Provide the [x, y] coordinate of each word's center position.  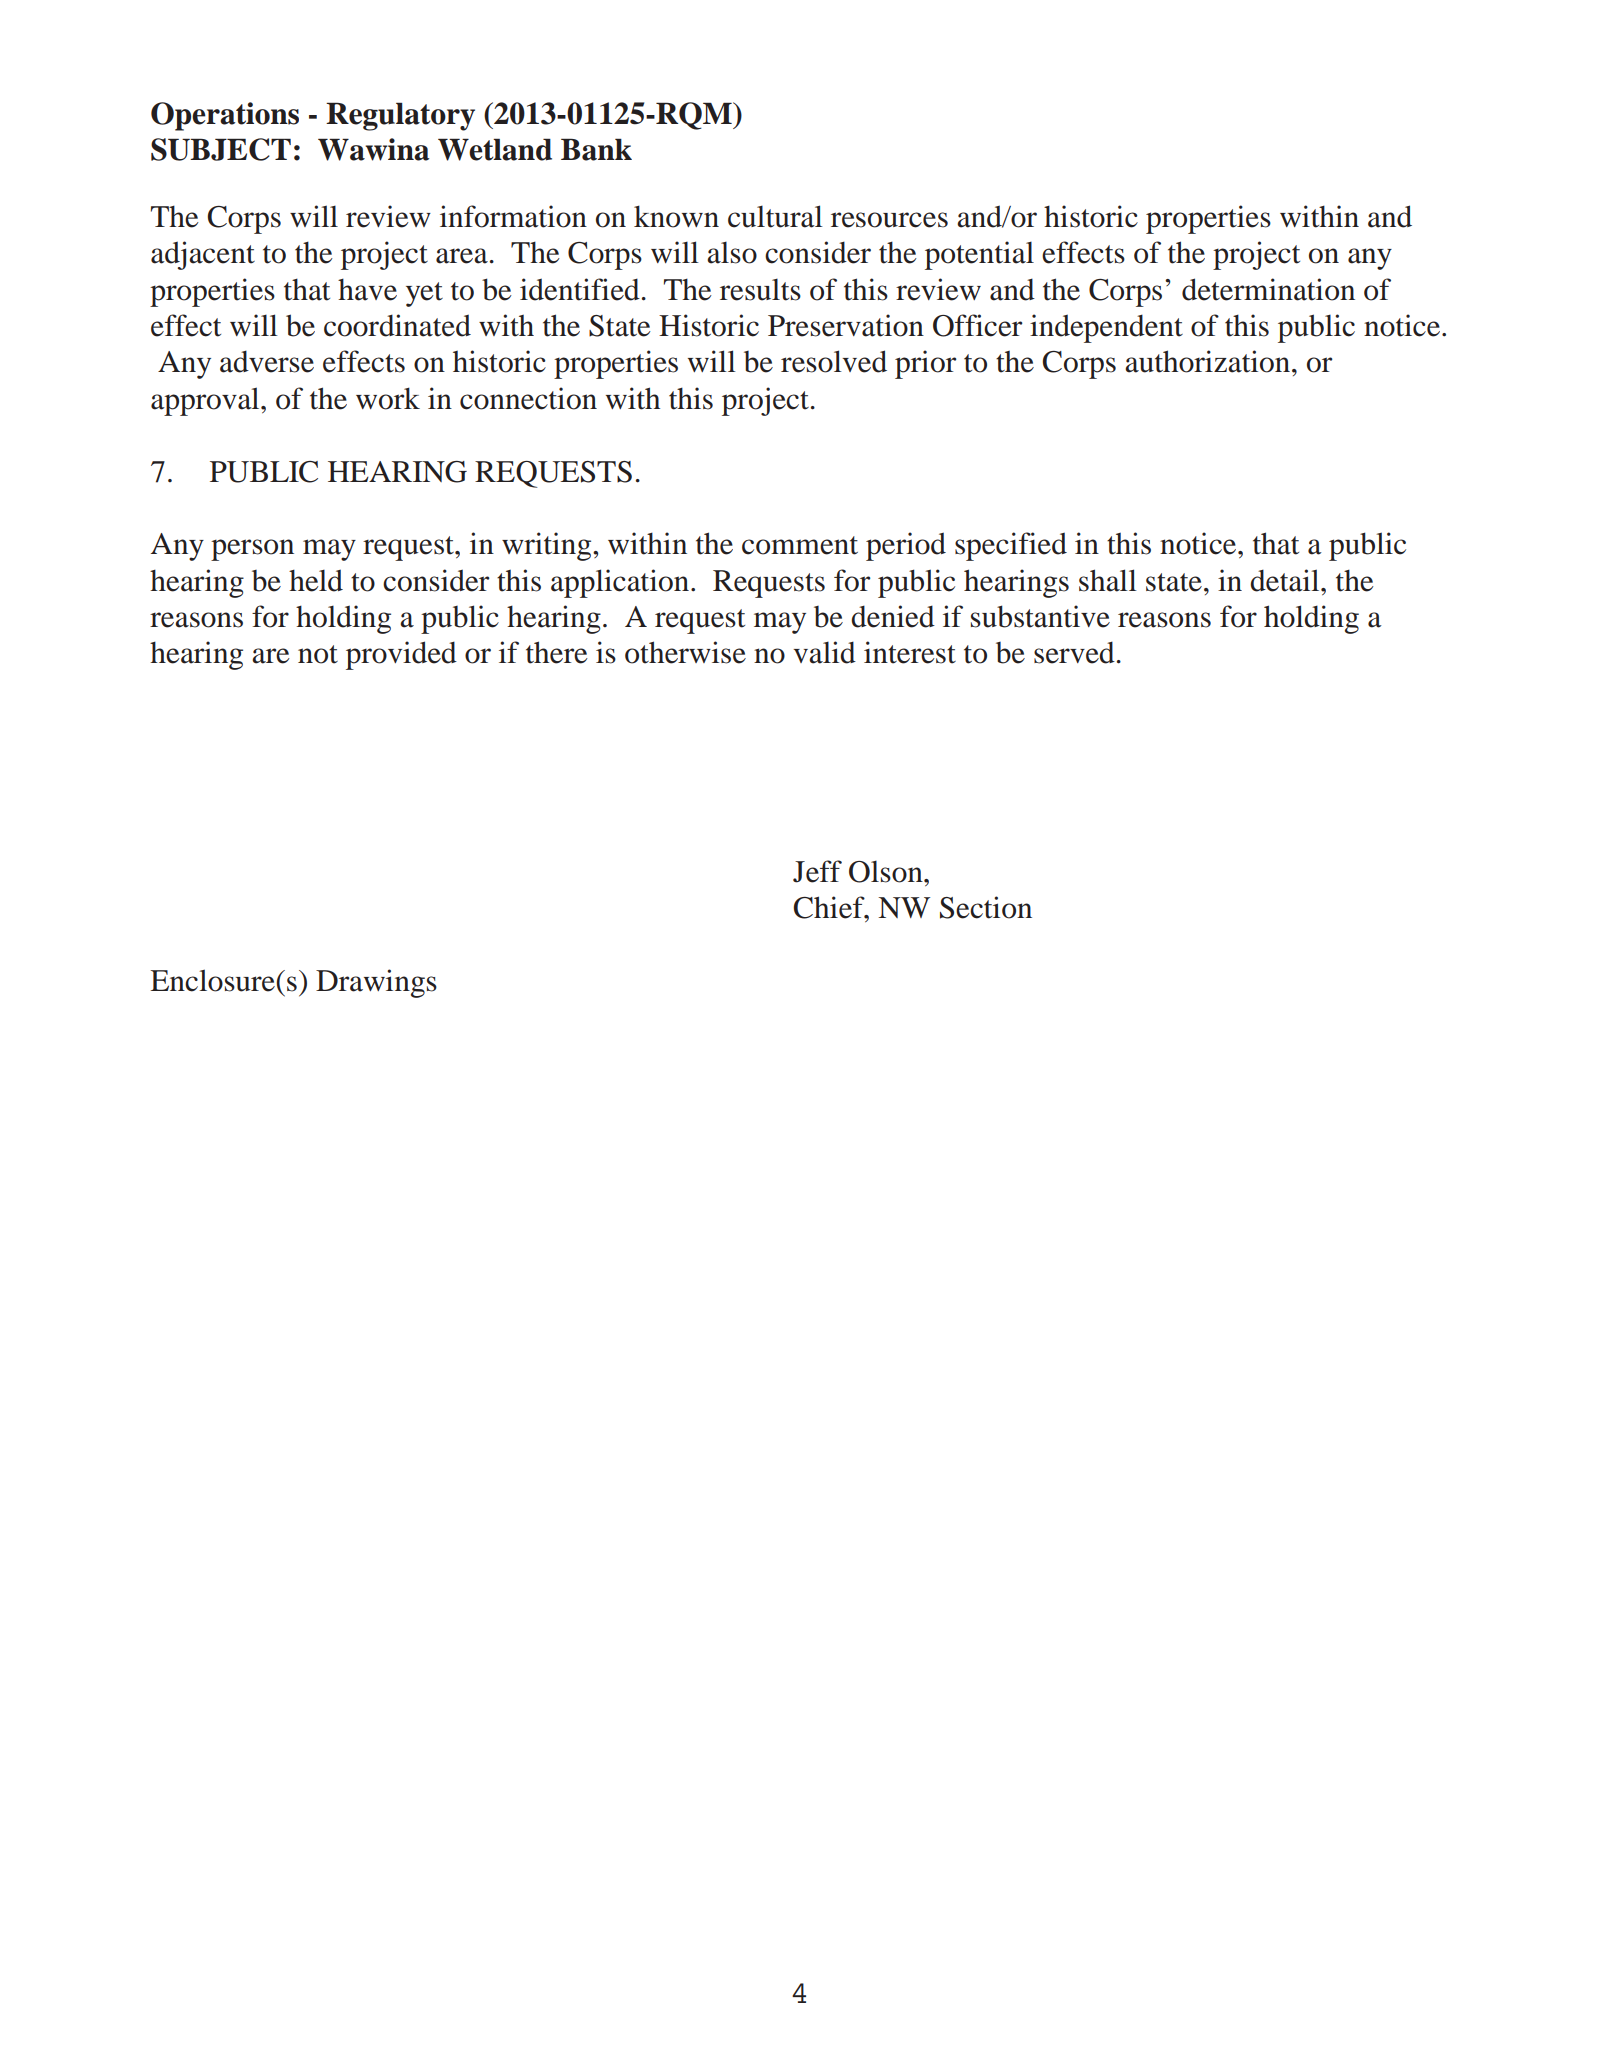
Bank [596, 149]
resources [889, 220]
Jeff [817, 871]
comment [800, 545]
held [316, 580]
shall [1108, 580]
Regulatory [400, 116]
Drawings [376, 983]
